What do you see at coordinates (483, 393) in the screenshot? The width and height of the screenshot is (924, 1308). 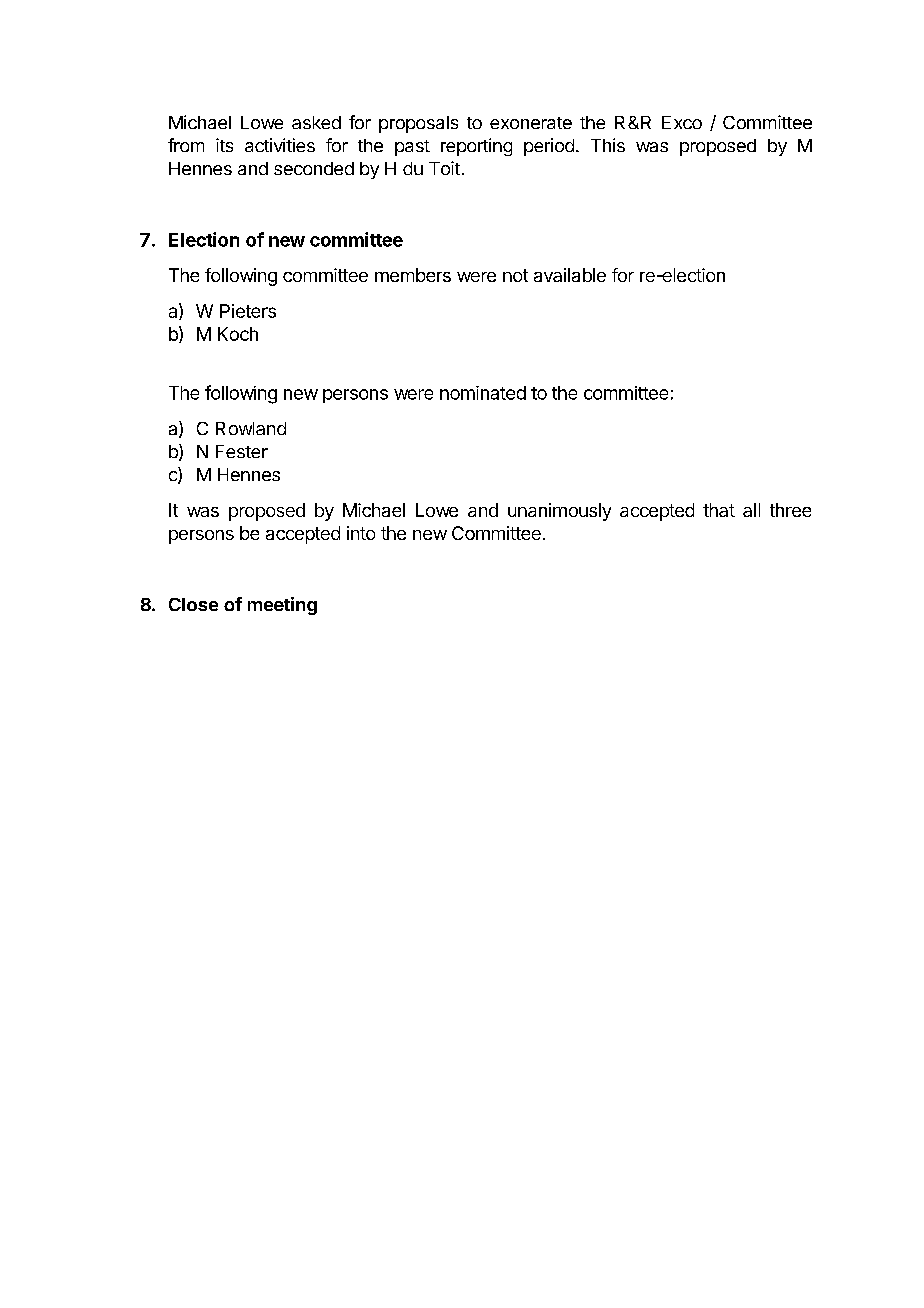 I see `nominated` at bounding box center [483, 393].
